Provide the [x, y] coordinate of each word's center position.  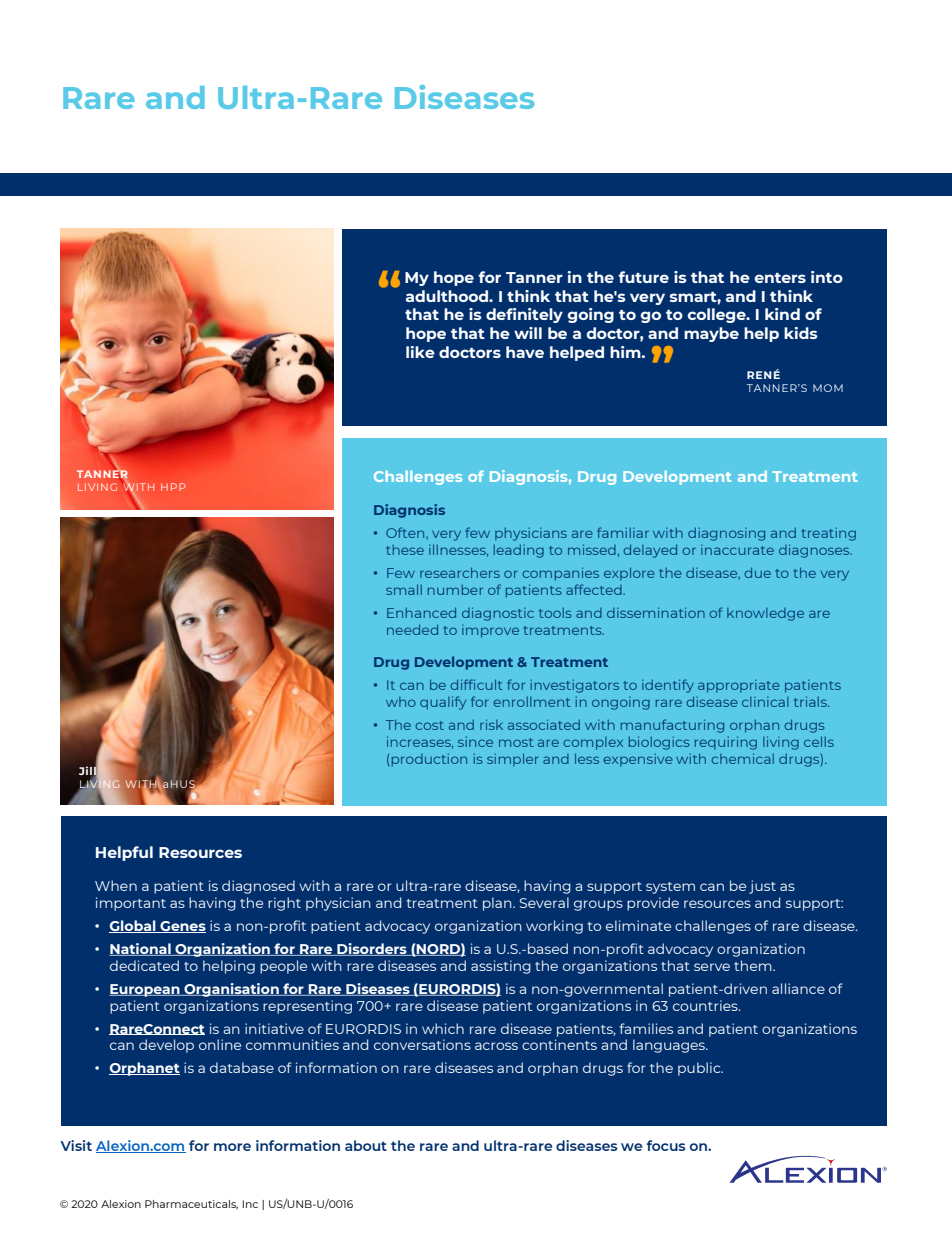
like [420, 352]
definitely [524, 315]
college [717, 315]
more [232, 1147]
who [401, 702]
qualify [443, 703]
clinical [765, 702]
